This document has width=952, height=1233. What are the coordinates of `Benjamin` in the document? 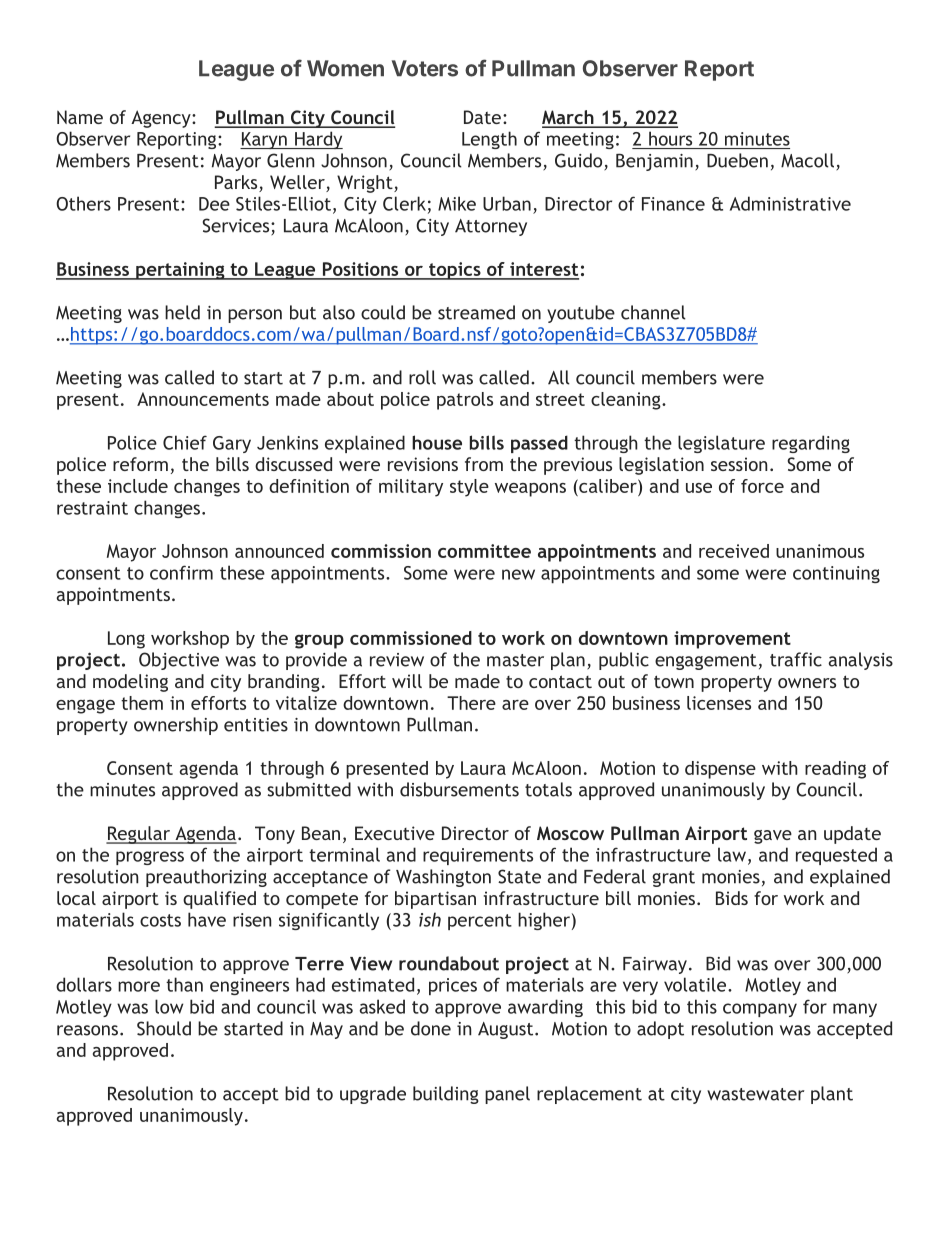 It's located at (654, 162).
